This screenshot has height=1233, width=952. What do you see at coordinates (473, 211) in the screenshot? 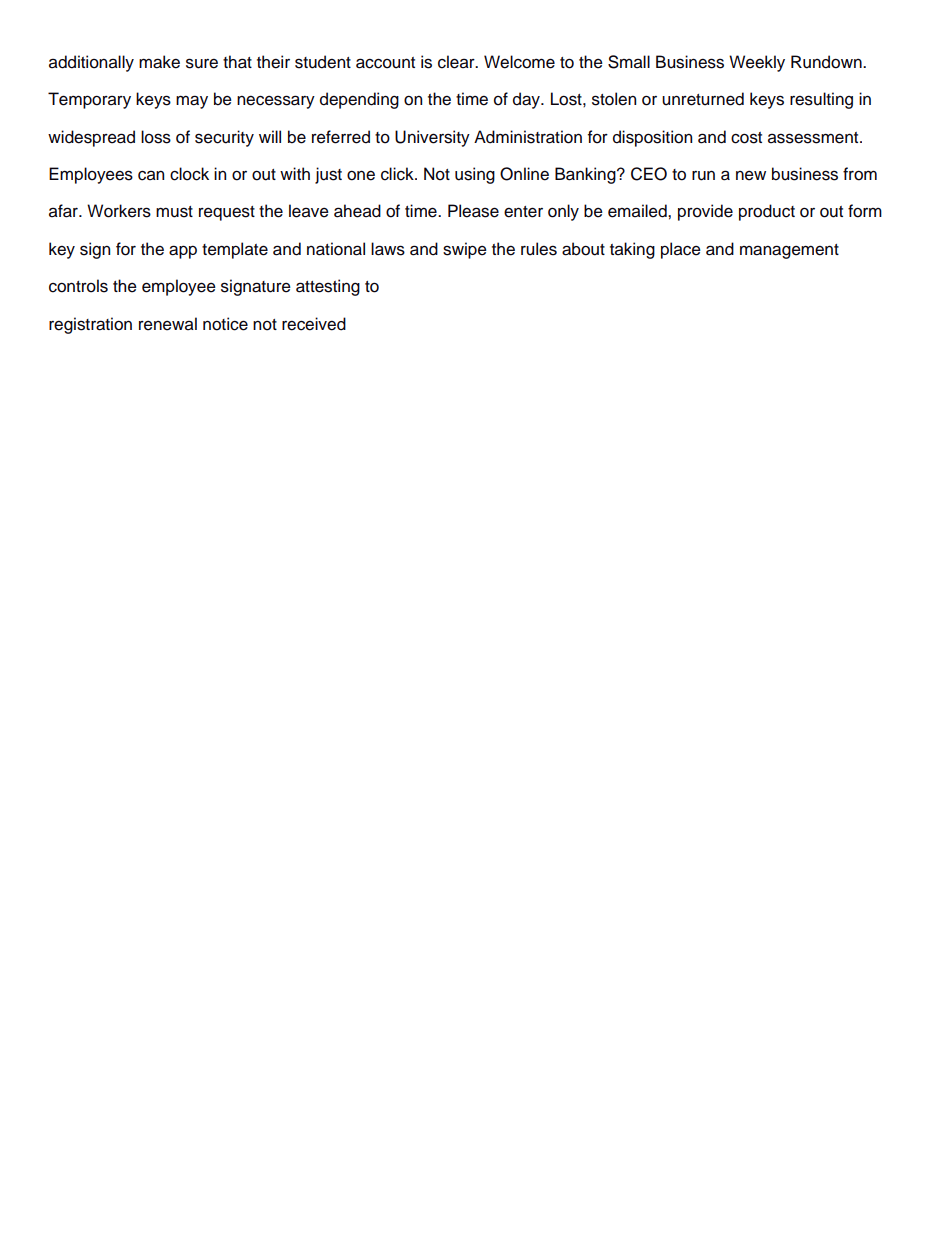
I see `Please` at bounding box center [473, 211].
